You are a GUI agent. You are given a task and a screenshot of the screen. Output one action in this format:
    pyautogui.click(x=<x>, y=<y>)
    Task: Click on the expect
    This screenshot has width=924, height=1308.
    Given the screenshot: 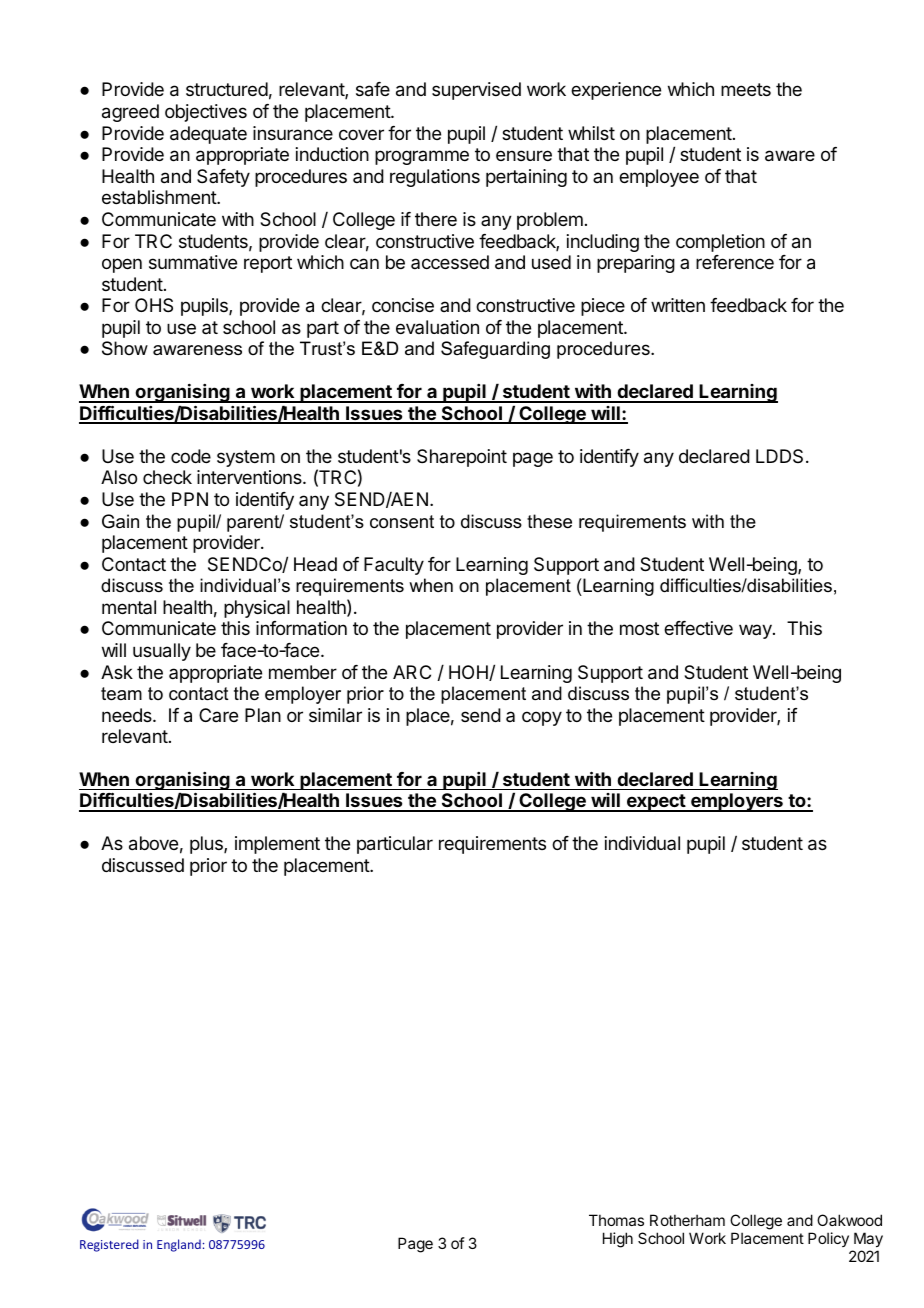 What is the action you would take?
    pyautogui.click(x=655, y=803)
